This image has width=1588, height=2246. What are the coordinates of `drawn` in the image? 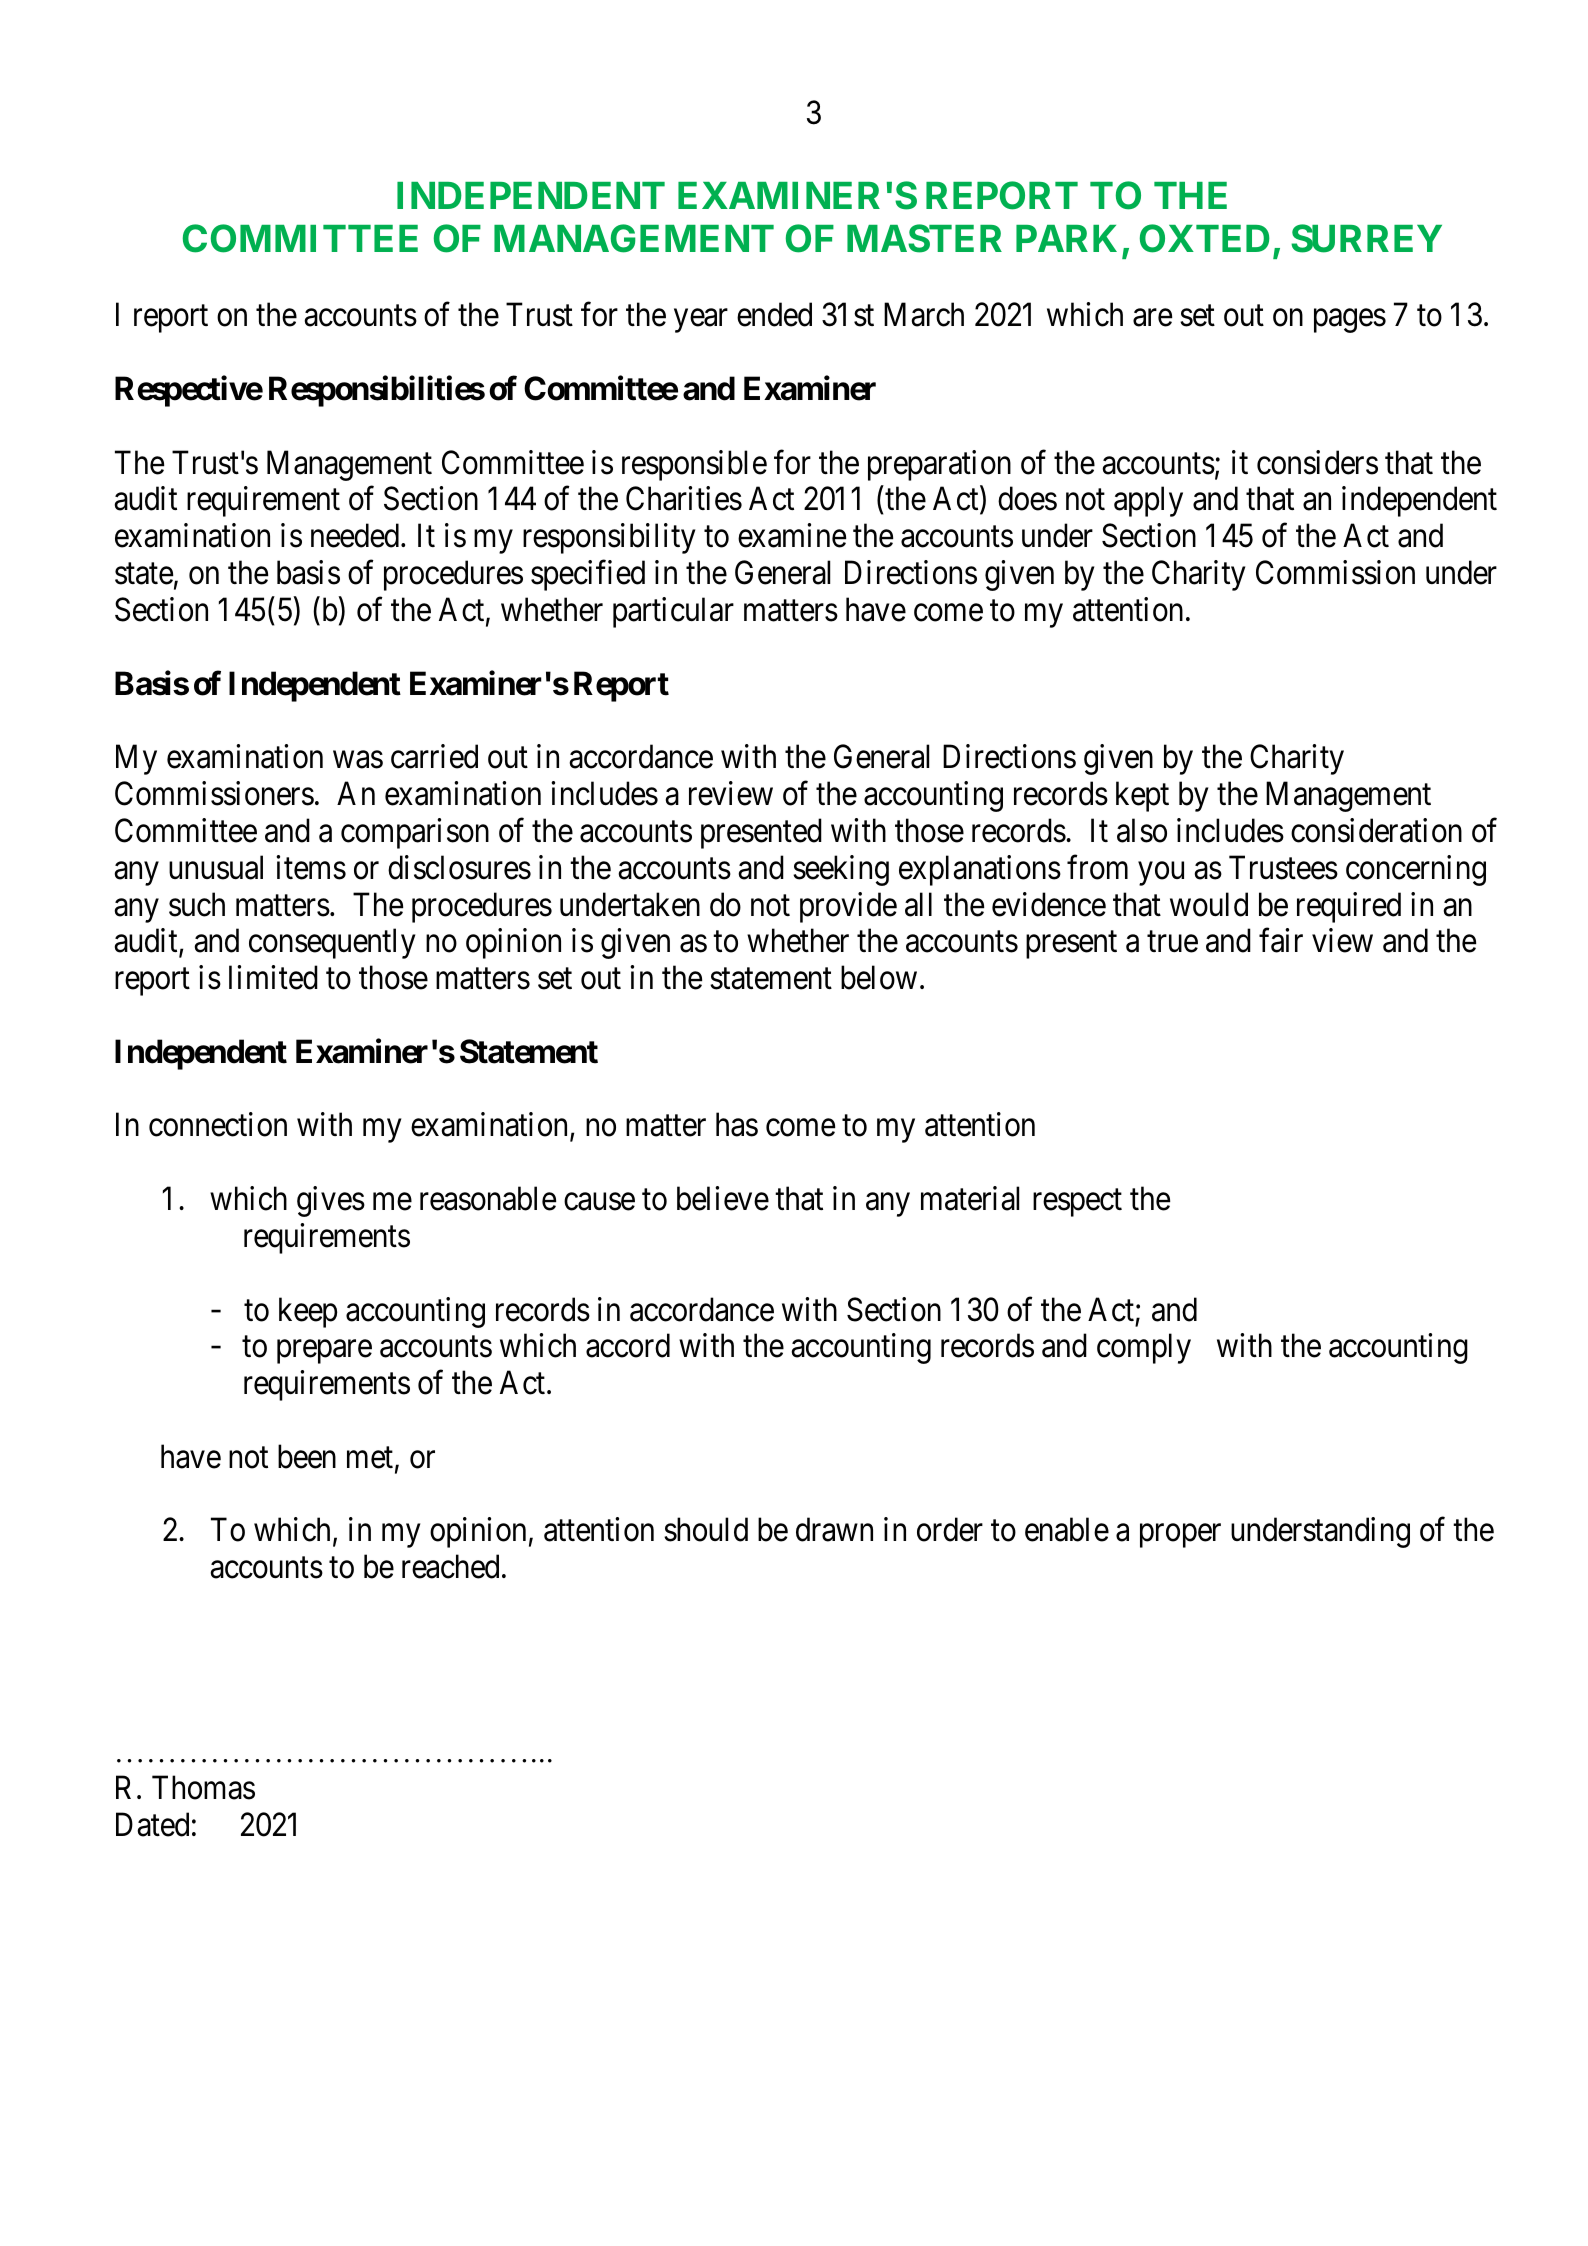 It's located at (834, 1530).
